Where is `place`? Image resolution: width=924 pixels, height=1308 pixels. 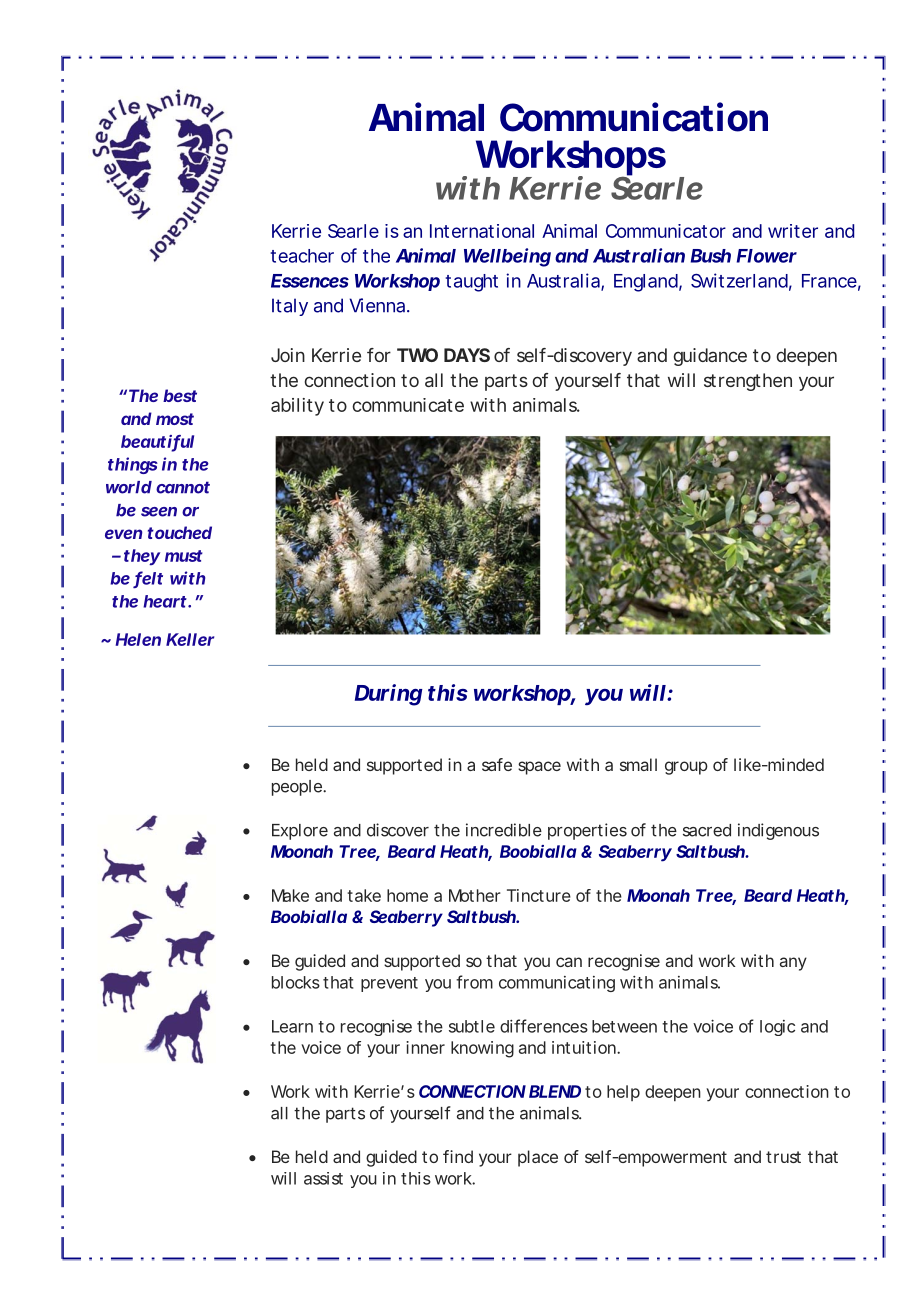
place is located at coordinates (538, 1158).
